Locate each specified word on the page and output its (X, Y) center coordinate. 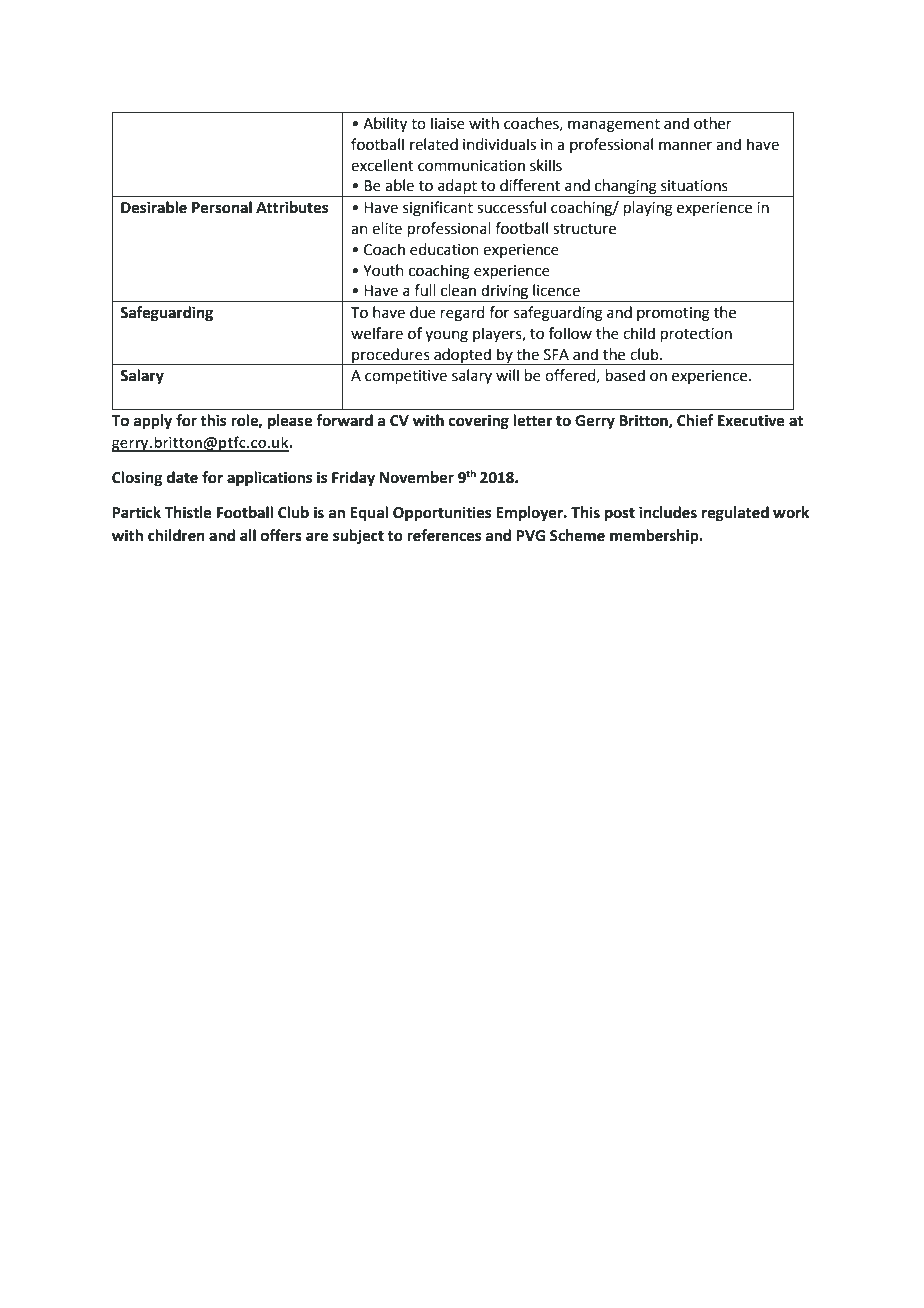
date (182, 477)
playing (648, 209)
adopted (462, 356)
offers (281, 535)
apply (153, 422)
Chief (695, 420)
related (434, 144)
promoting (673, 314)
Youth (383, 270)
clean (458, 290)
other (713, 123)
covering (479, 422)
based (625, 375)
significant (438, 209)
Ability (385, 125)
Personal (222, 207)
